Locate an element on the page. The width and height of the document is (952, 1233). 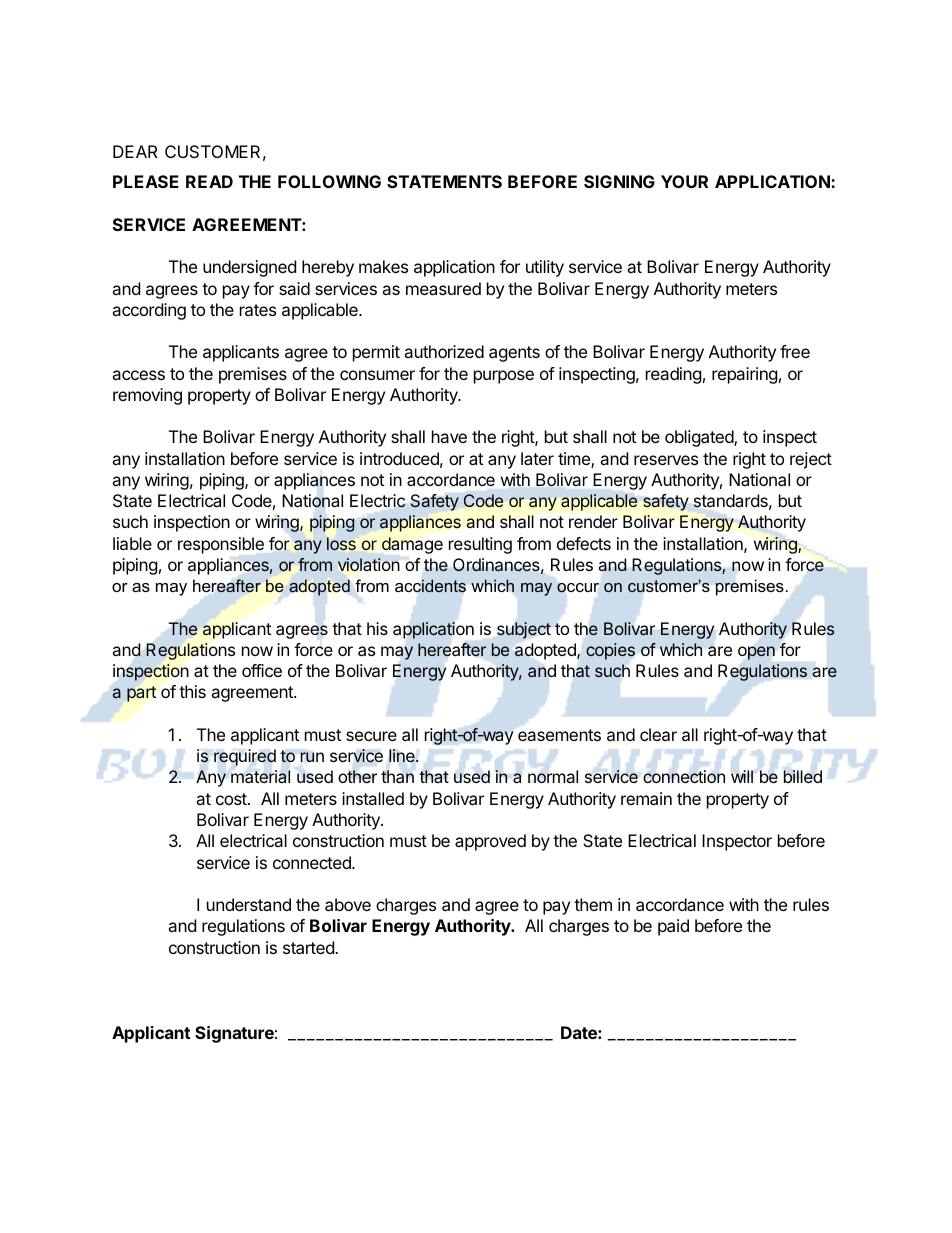
YOUR is located at coordinates (684, 181).
